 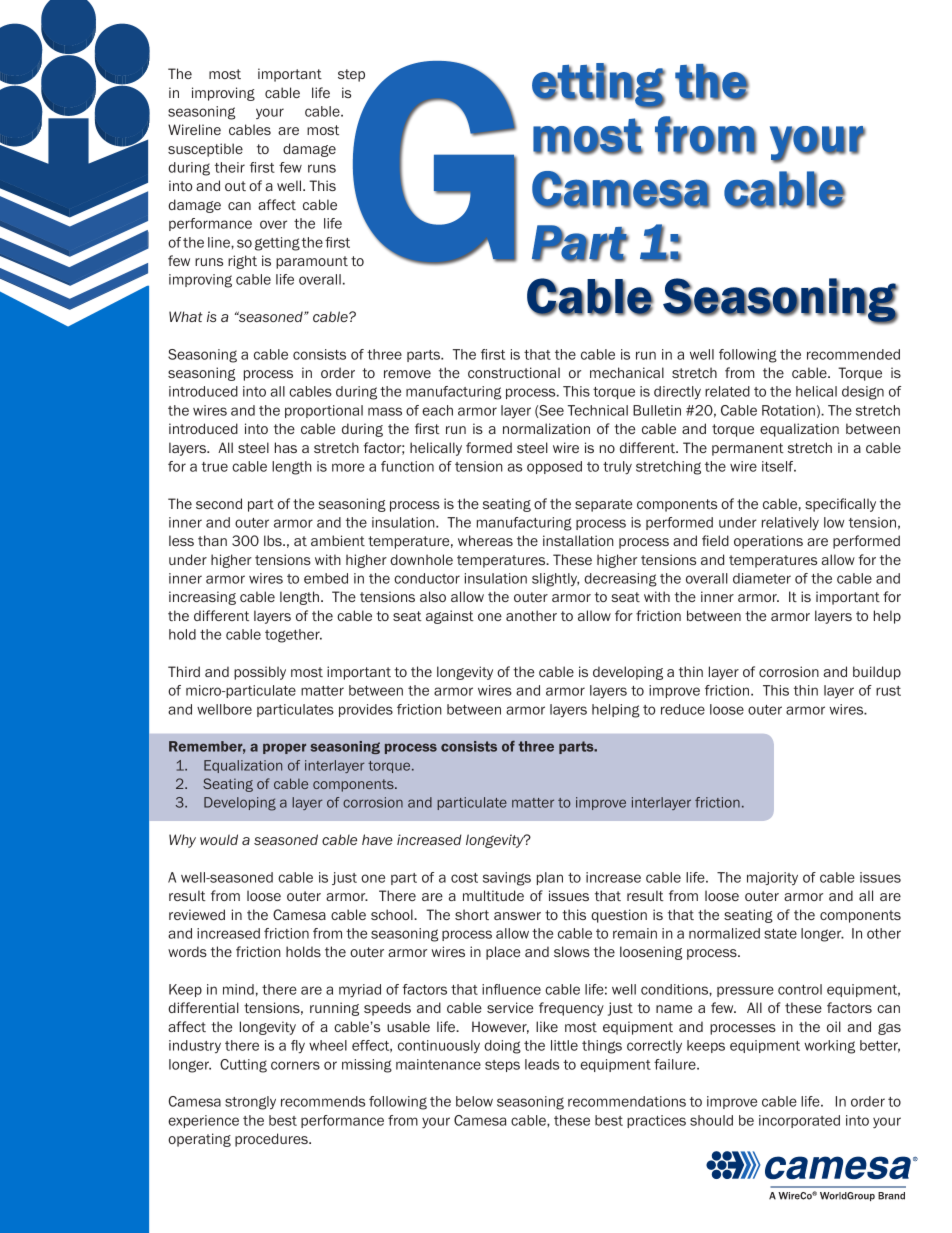 What do you see at coordinates (219, 839) in the page?
I see `would` at bounding box center [219, 839].
